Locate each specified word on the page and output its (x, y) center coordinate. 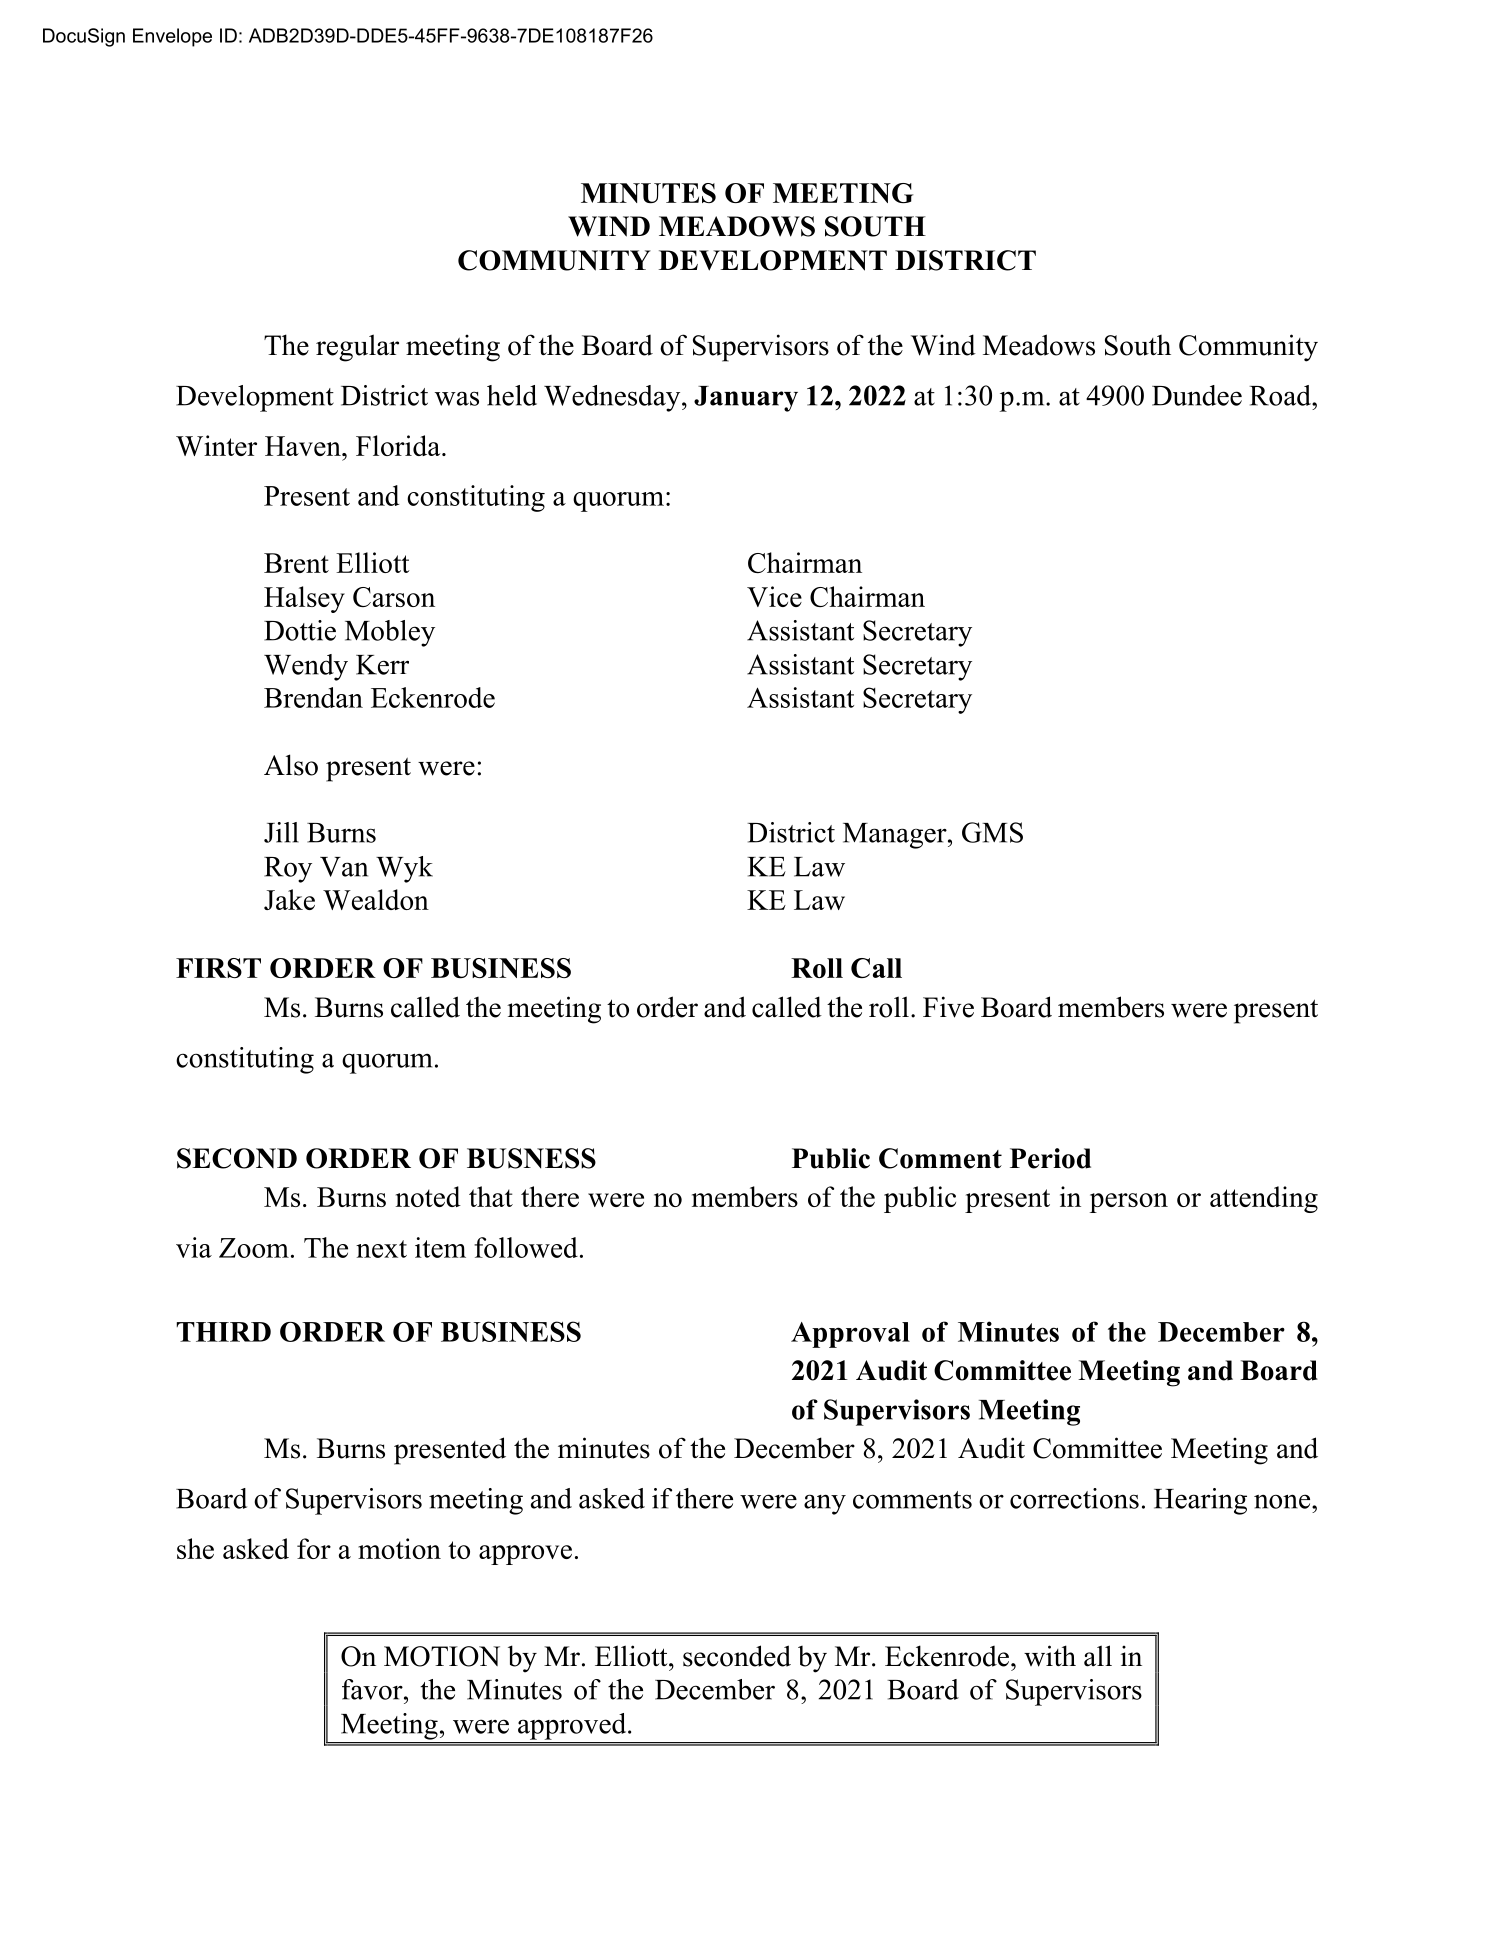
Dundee (1197, 395)
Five (948, 1007)
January (746, 399)
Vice (774, 596)
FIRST (218, 968)
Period (1050, 1158)
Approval (850, 1335)
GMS (992, 832)
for (314, 1548)
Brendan (313, 697)
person (1129, 1203)
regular (357, 348)
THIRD (224, 1332)
